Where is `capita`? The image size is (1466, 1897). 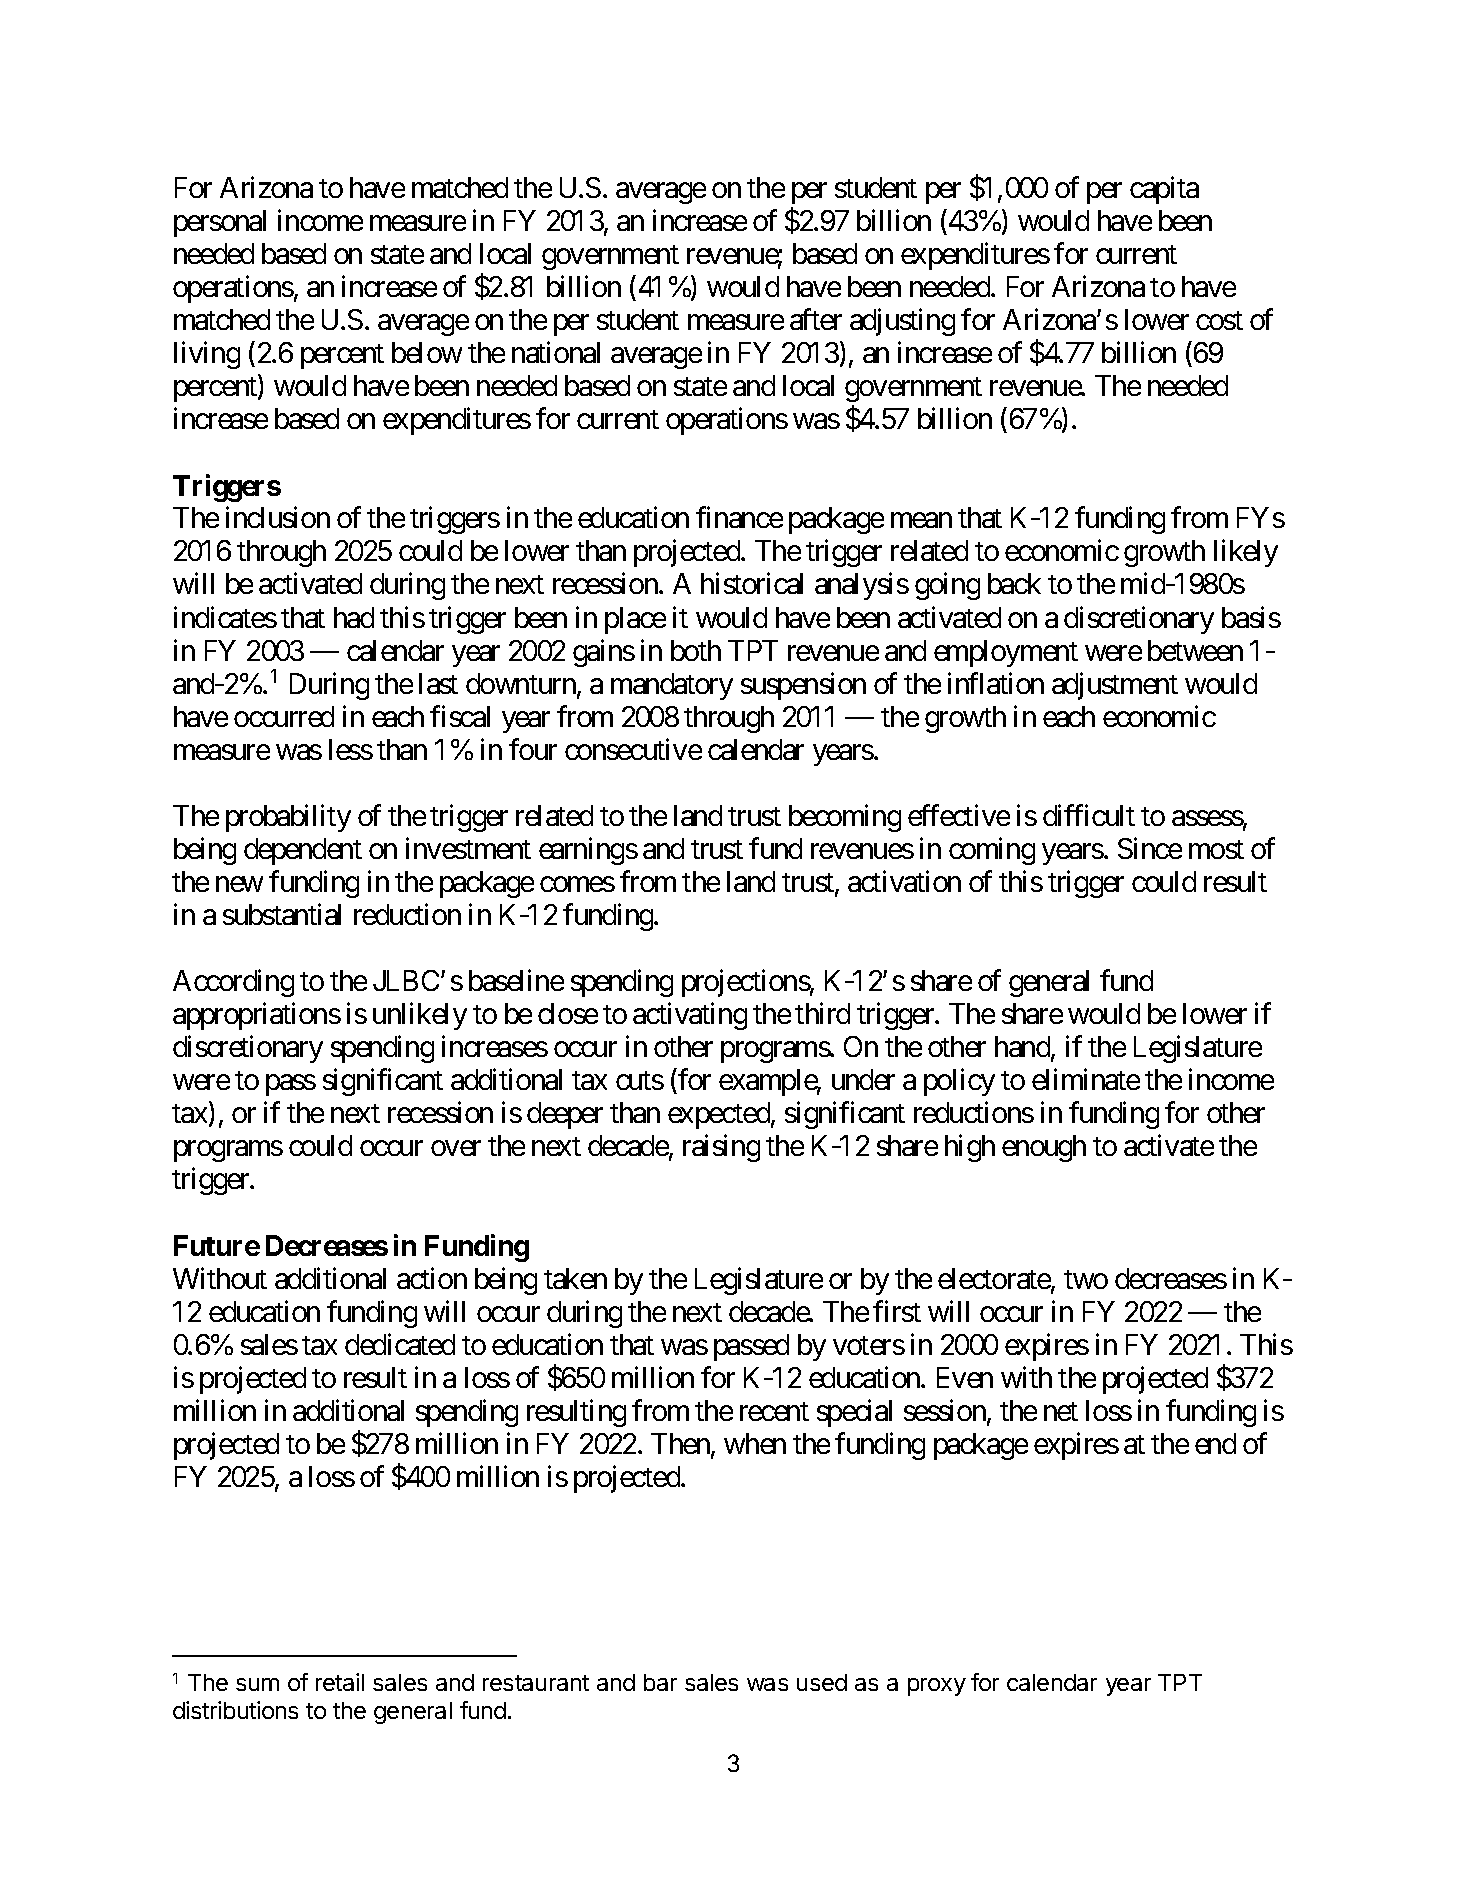 capita is located at coordinates (1164, 190).
